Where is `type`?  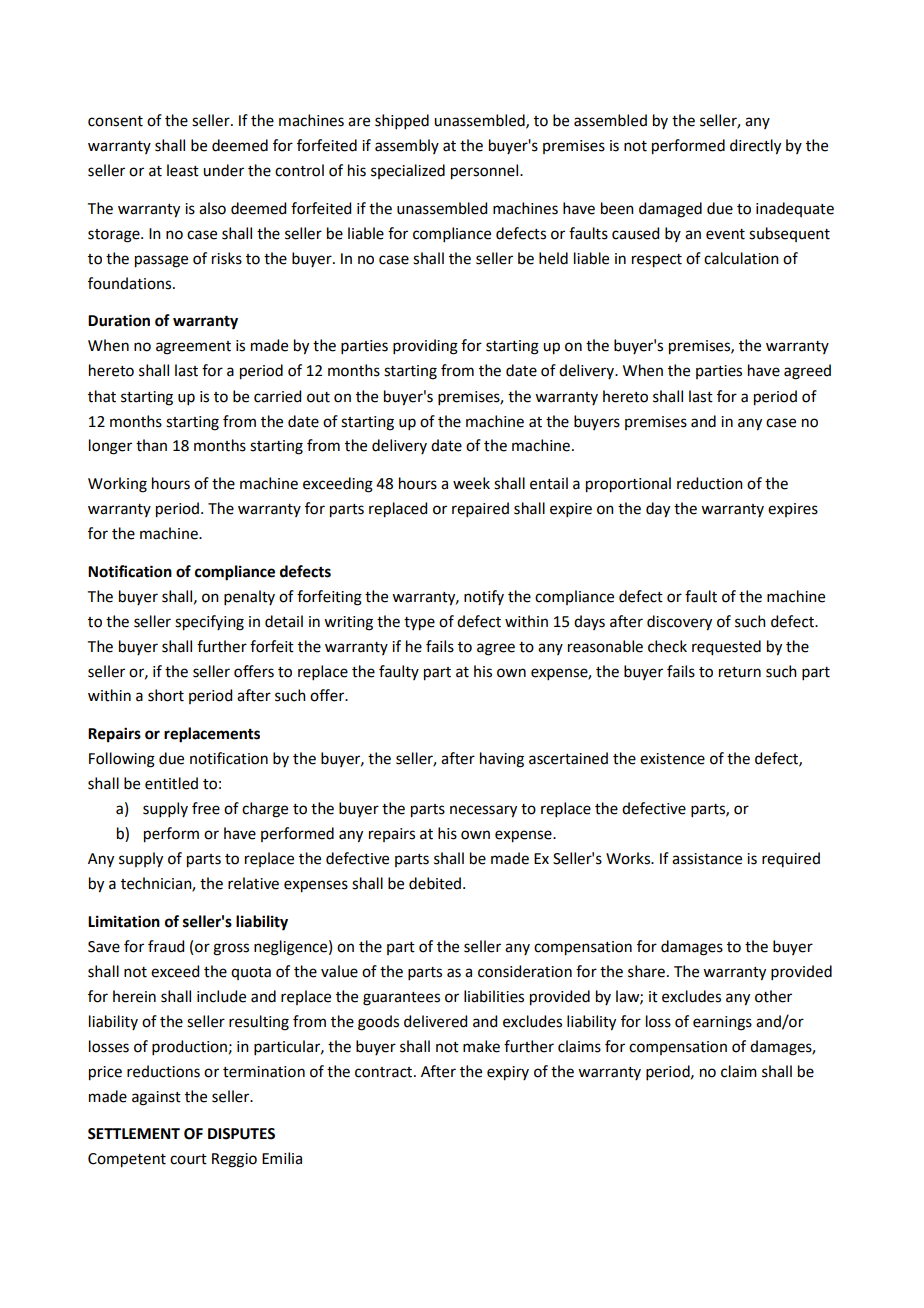 type is located at coordinates (419, 624).
